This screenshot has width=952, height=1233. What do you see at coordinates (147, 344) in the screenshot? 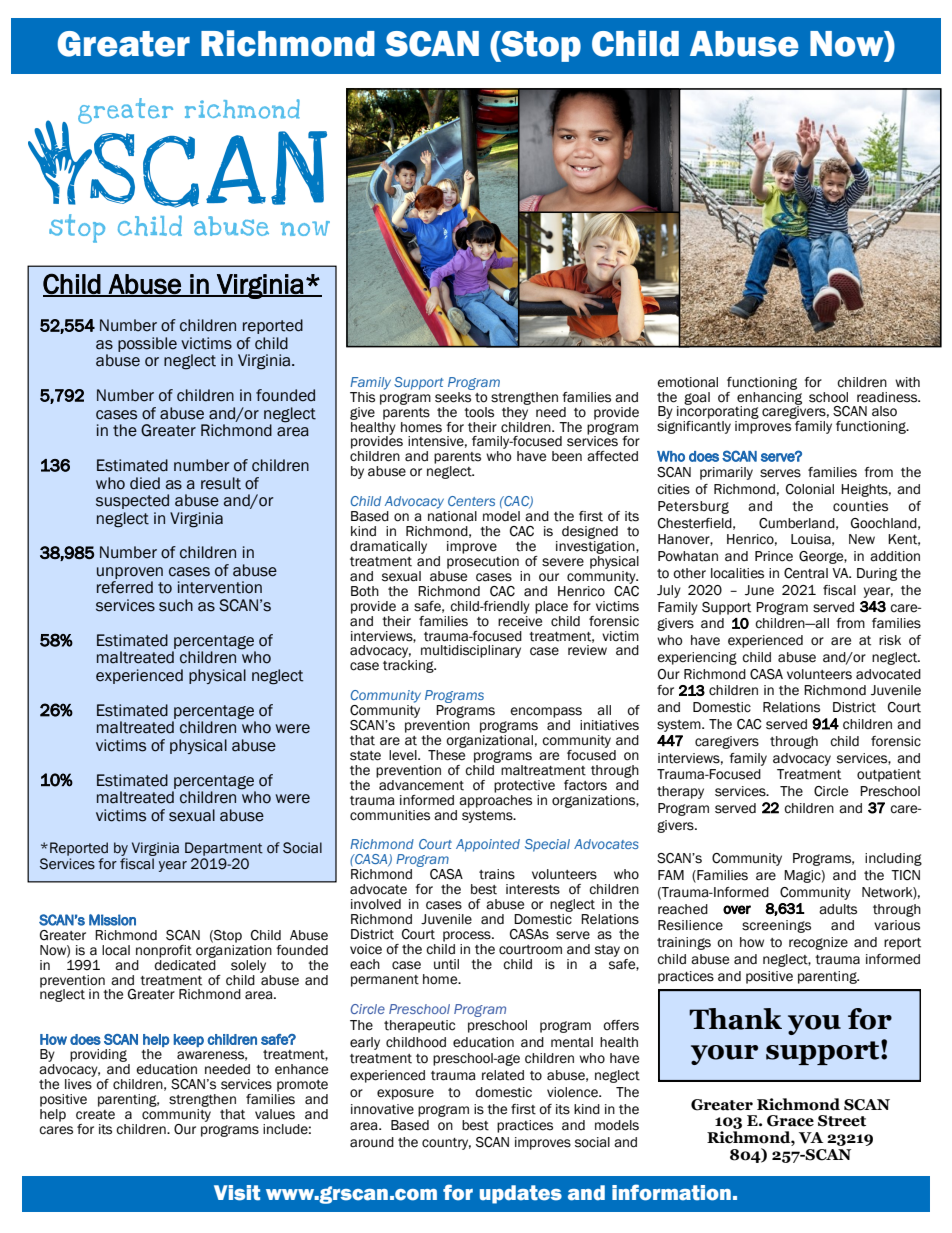
I see `possible` at bounding box center [147, 344].
